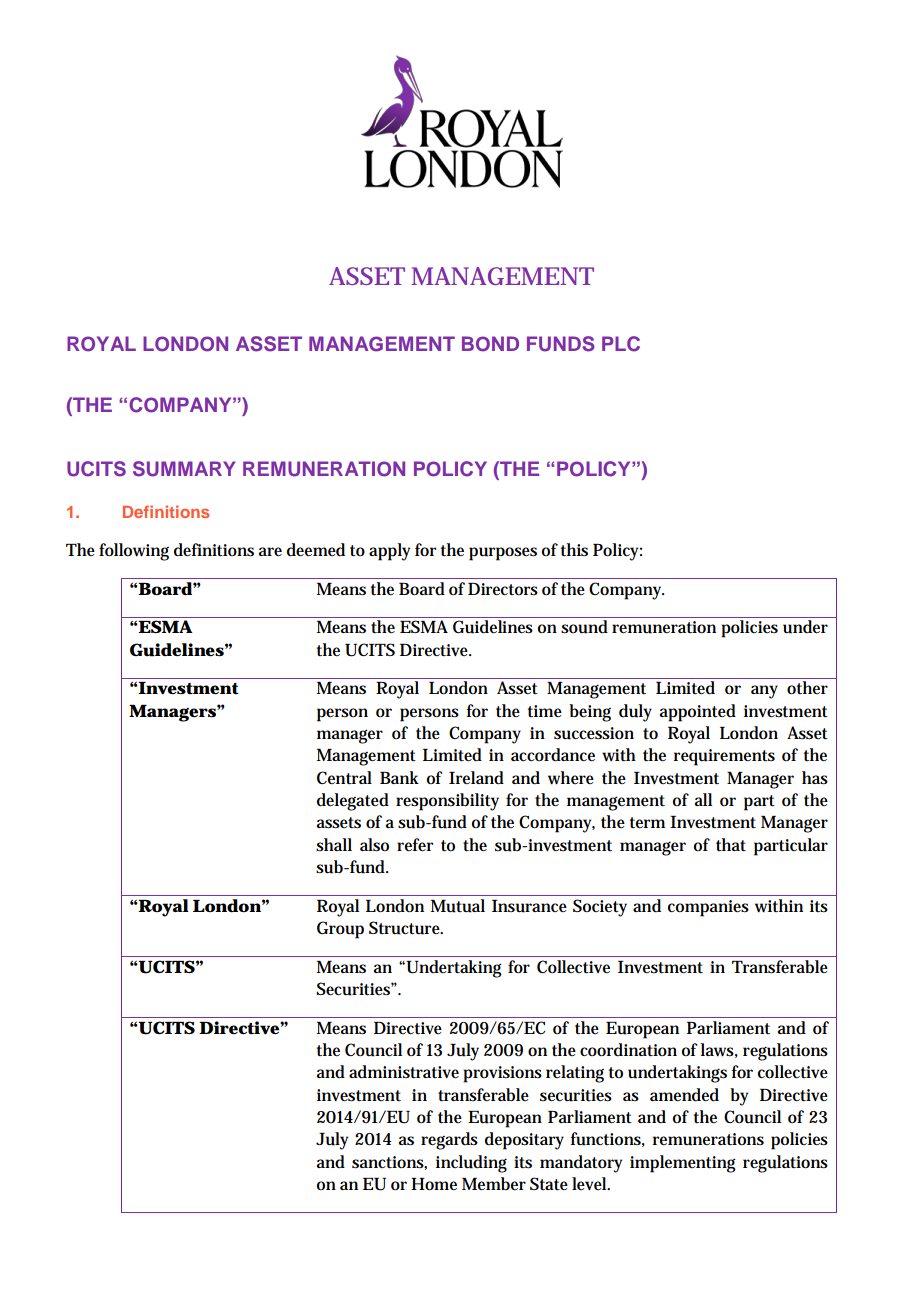  What do you see at coordinates (724, 757) in the image?
I see `requirements` at bounding box center [724, 757].
